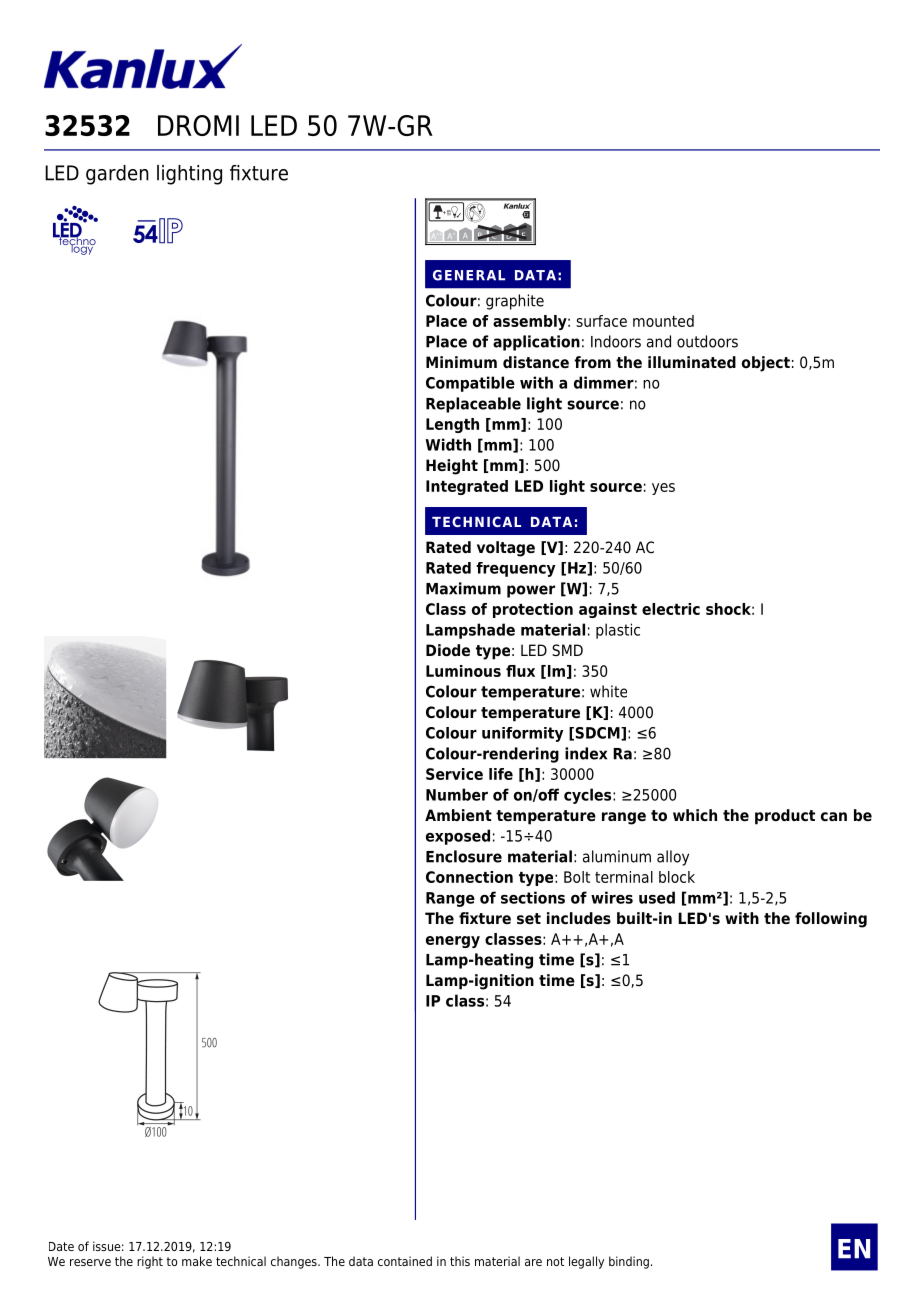 The width and height of the screenshot is (924, 1308). I want to click on GENERAL, so click(469, 275).
